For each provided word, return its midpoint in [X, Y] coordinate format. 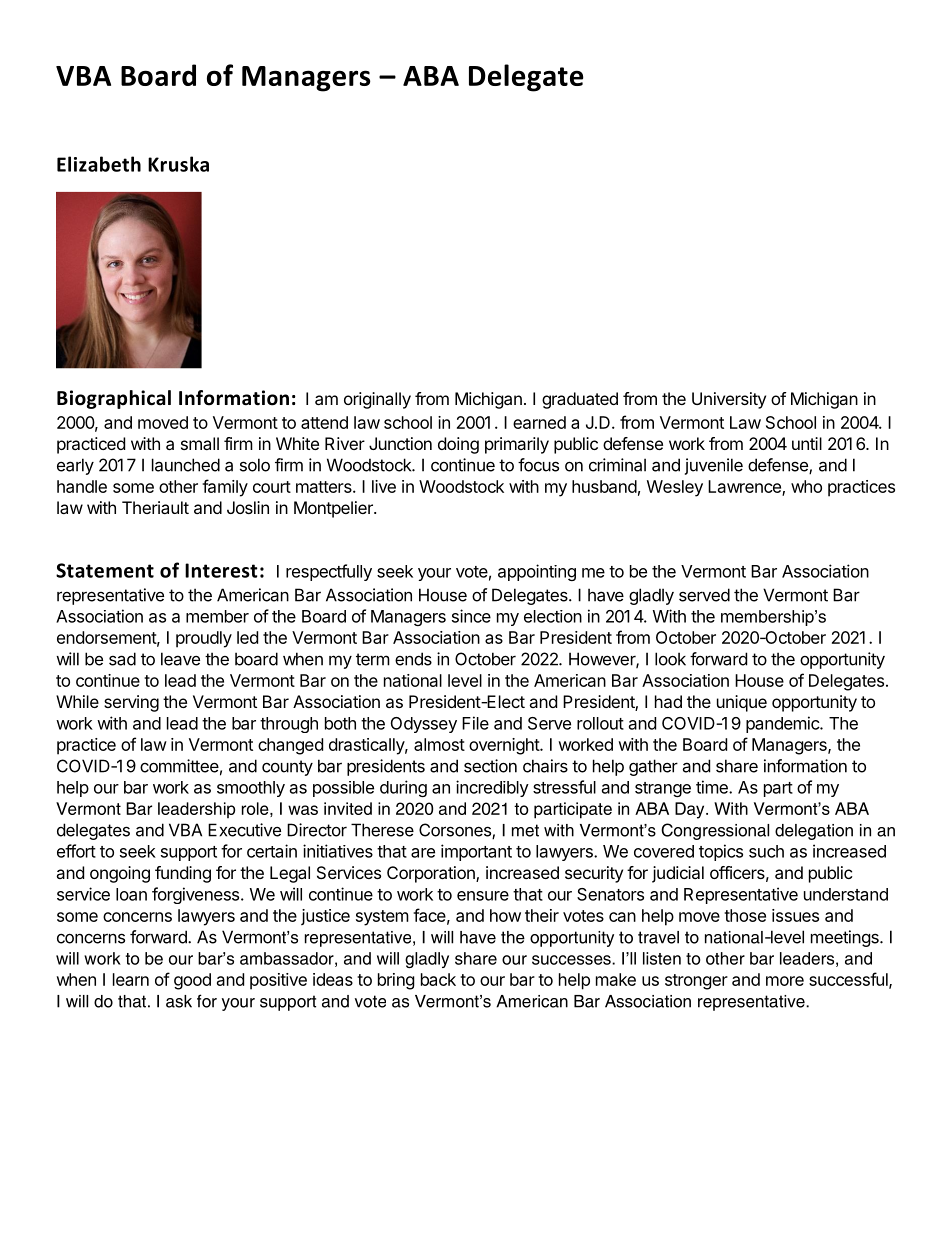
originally [377, 400]
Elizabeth [99, 164]
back [438, 979]
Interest [221, 570]
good [192, 981]
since [471, 616]
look [670, 659]
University [729, 400]
